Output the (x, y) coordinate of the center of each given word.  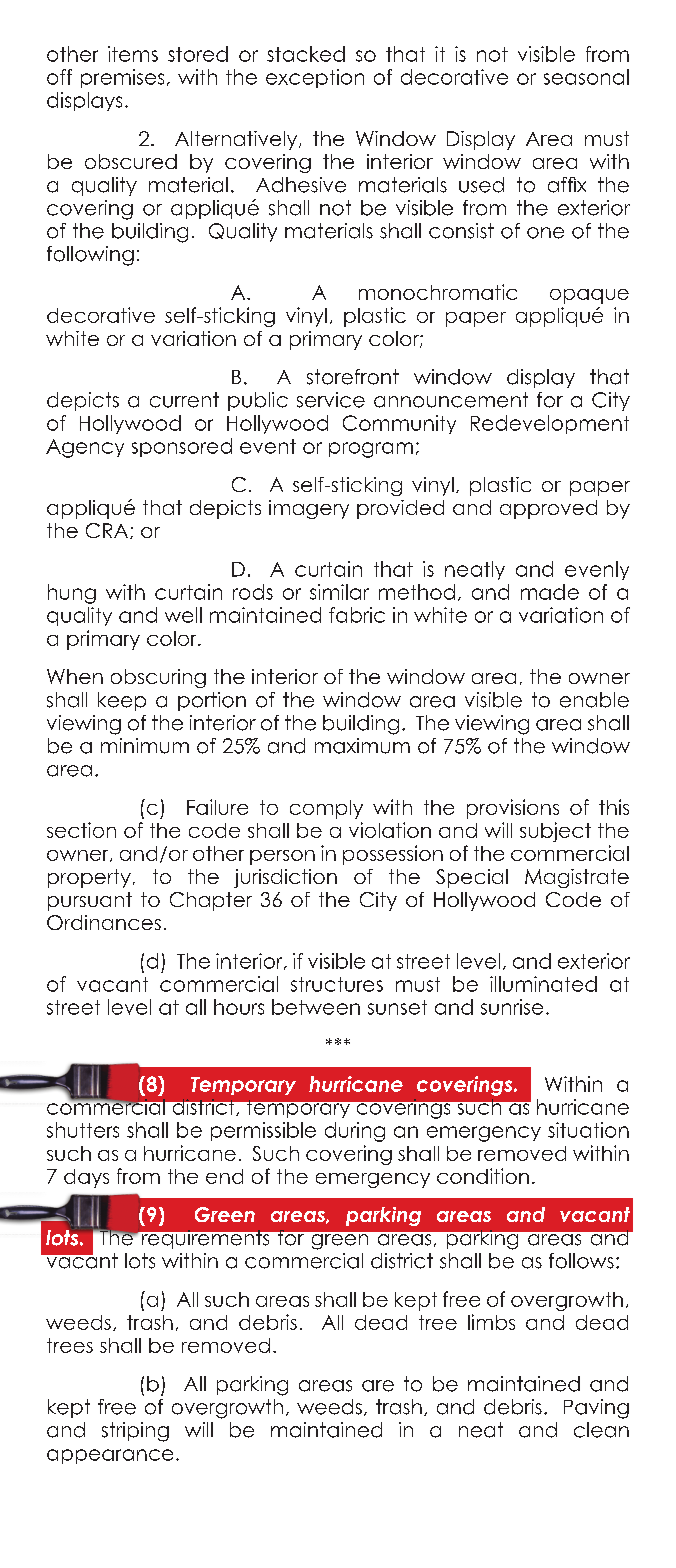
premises (122, 78)
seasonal (586, 77)
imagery (309, 509)
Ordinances (104, 922)
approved (548, 509)
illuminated (543, 984)
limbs (491, 1322)
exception (315, 78)
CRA (108, 531)
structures (337, 984)
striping (135, 1432)
